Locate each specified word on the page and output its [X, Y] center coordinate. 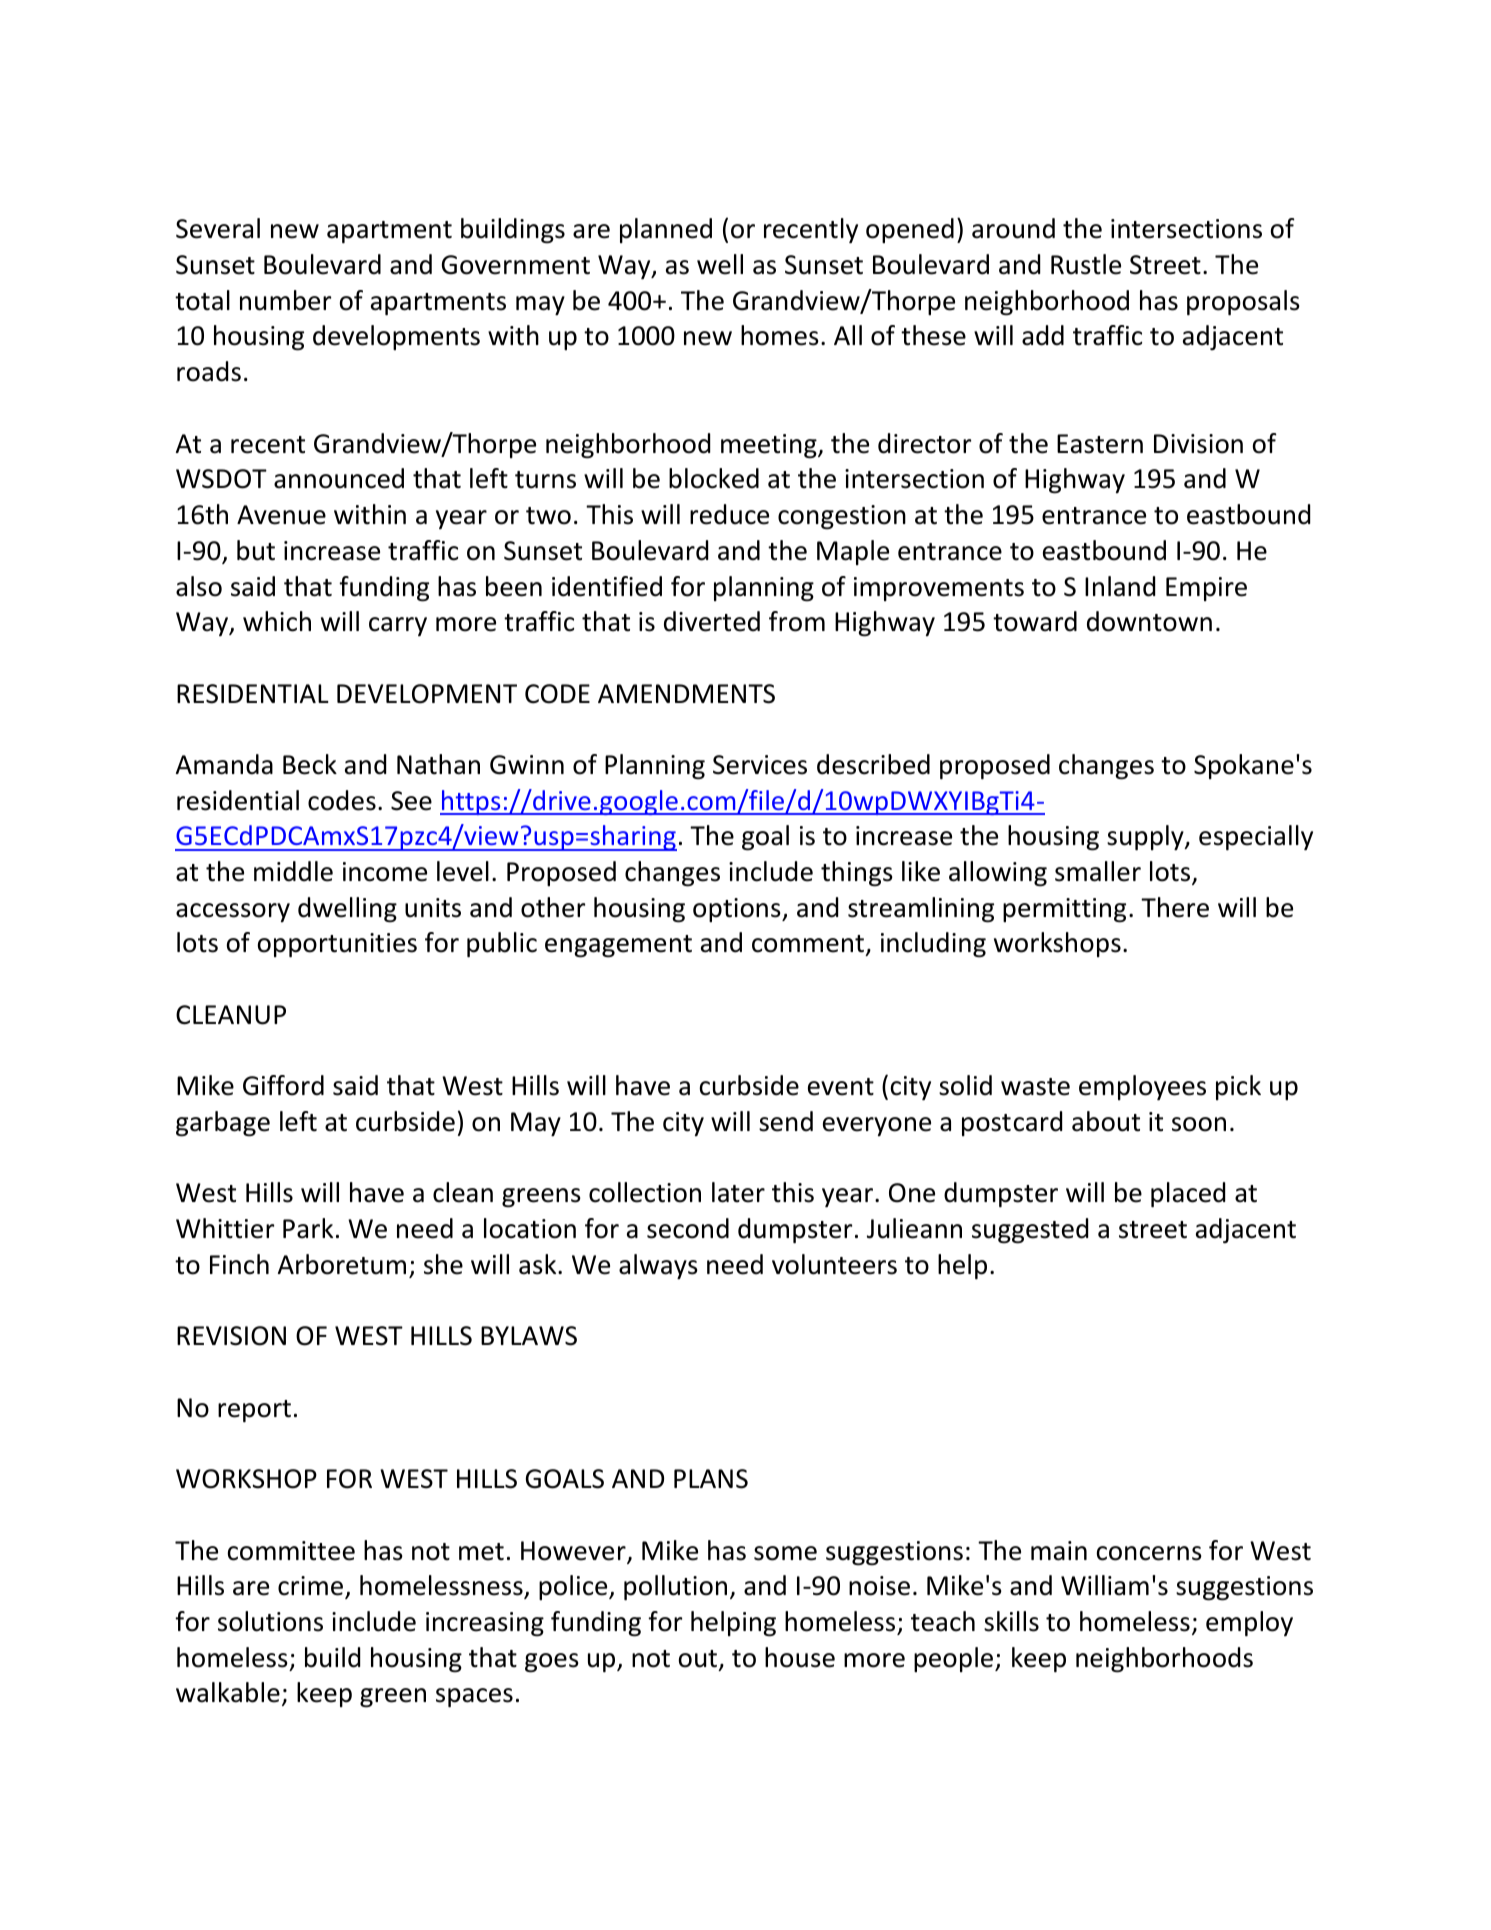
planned [666, 230]
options [738, 910]
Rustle [1086, 264]
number [285, 300]
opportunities [337, 945]
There [1175, 907]
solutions [270, 1621]
